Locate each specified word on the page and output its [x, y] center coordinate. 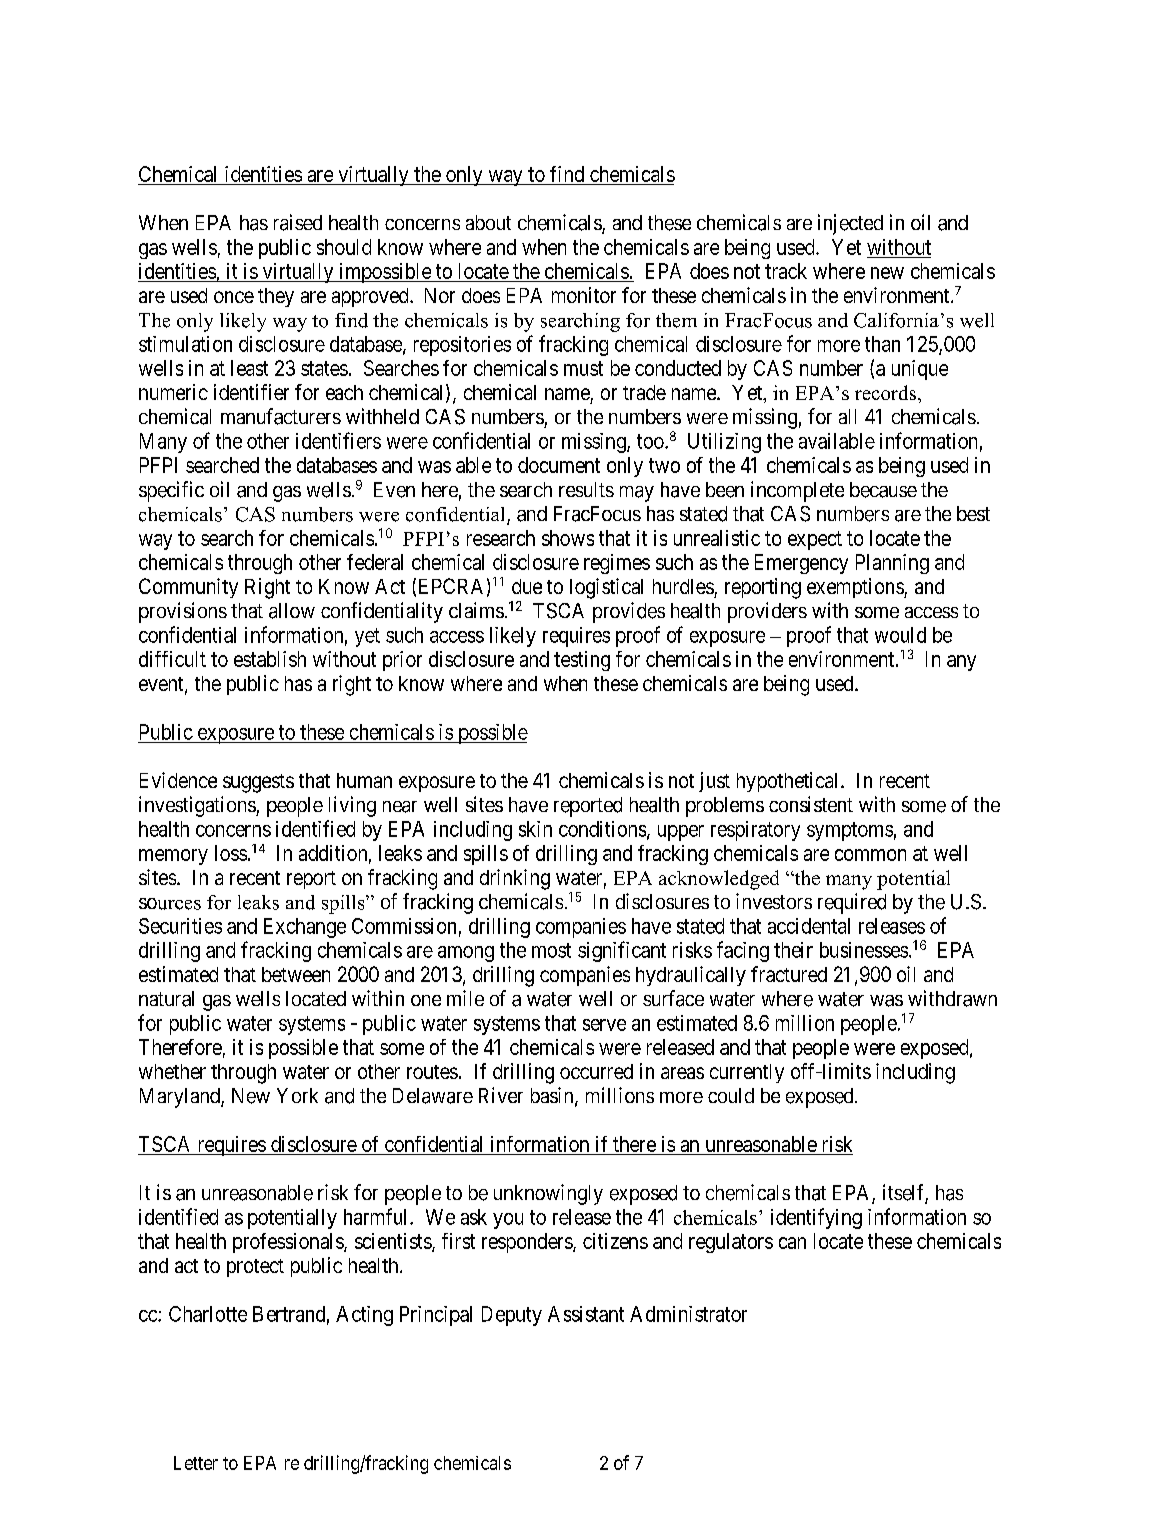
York [297, 1095]
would [900, 635]
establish [270, 659]
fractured [789, 974]
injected [850, 224]
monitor [584, 295]
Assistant [586, 1314]
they [276, 297]
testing [582, 661]
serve [604, 1025]
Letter [196, 1463]
